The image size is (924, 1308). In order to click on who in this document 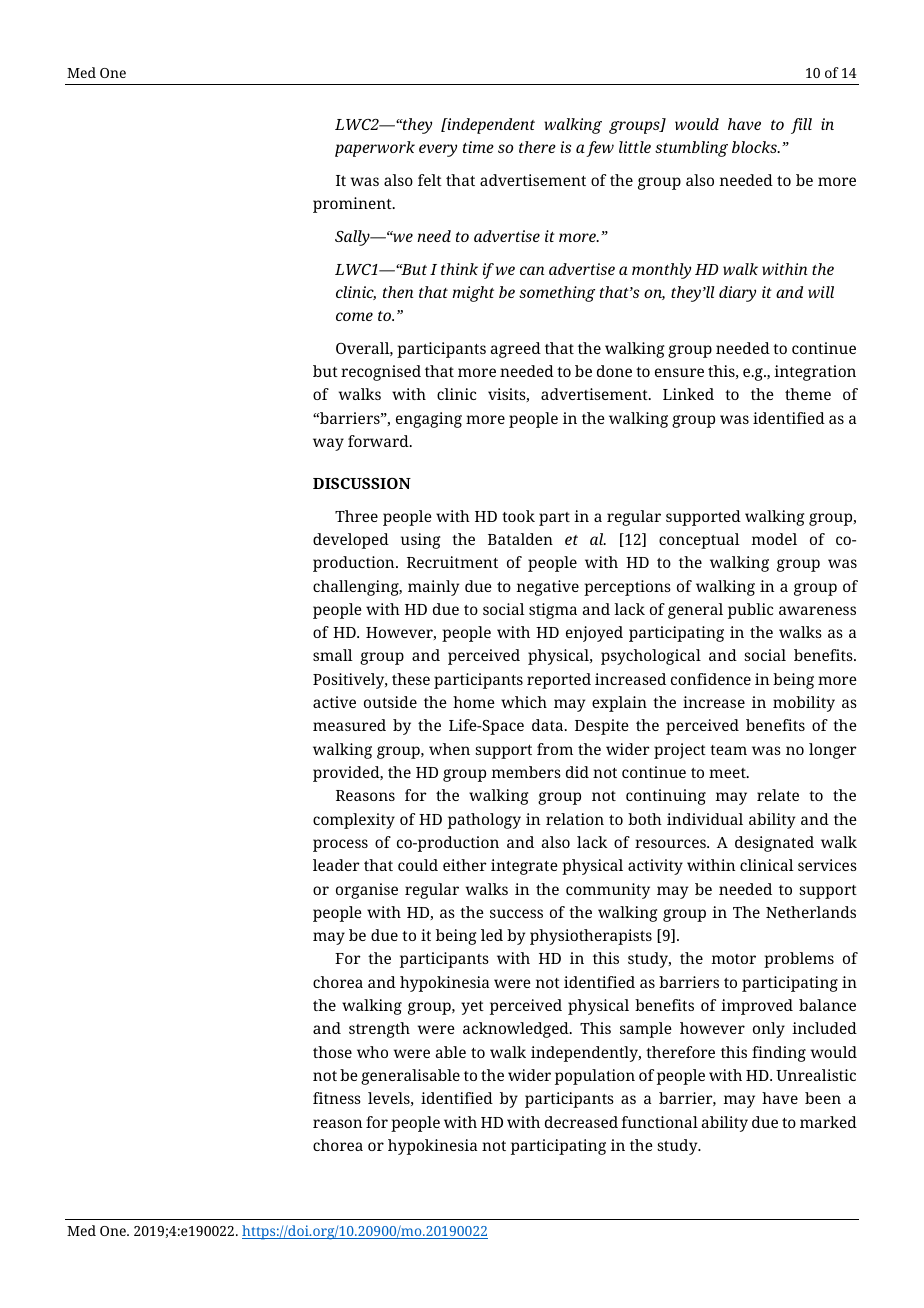, I will do `click(372, 1052)`.
